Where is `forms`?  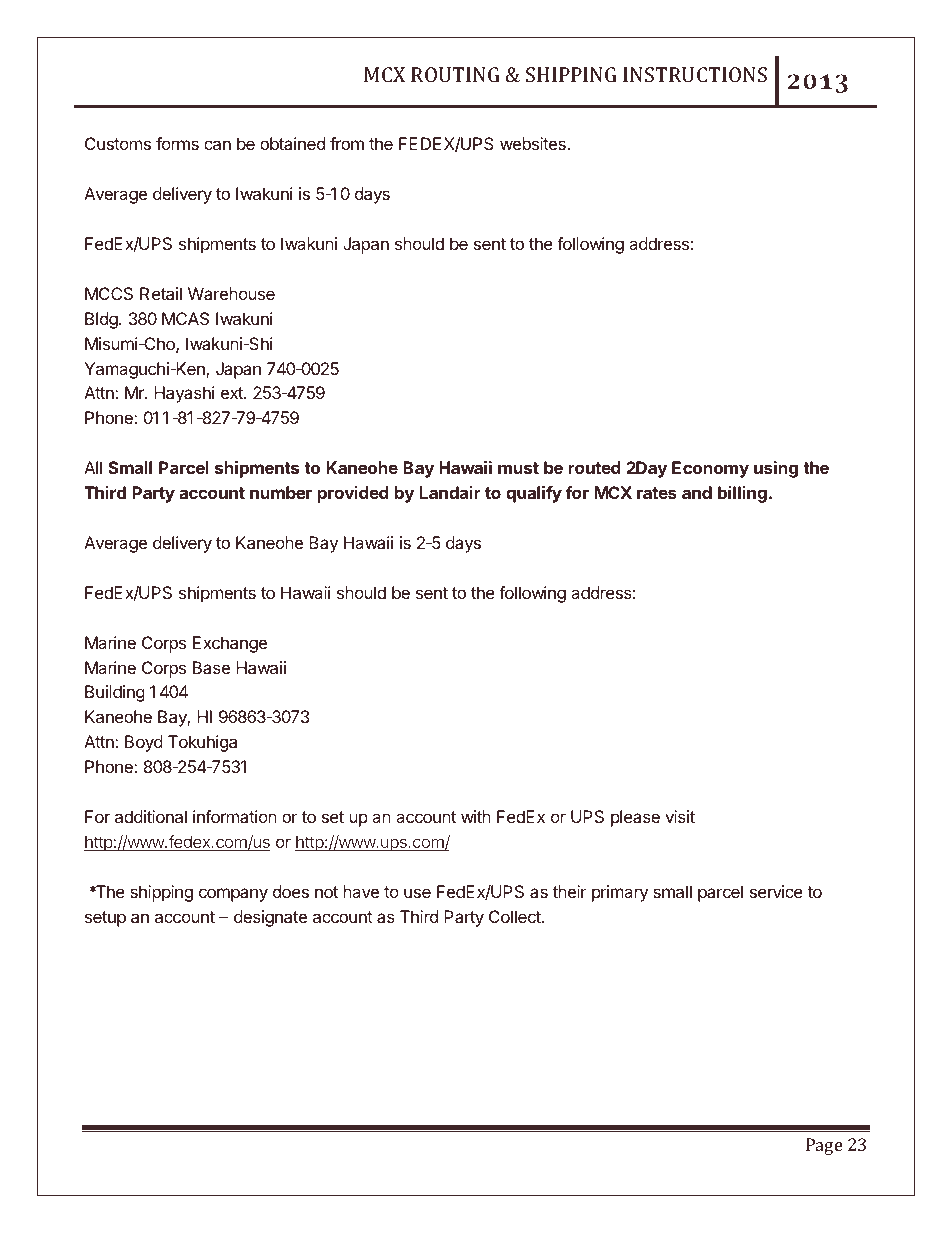
forms is located at coordinates (177, 143).
